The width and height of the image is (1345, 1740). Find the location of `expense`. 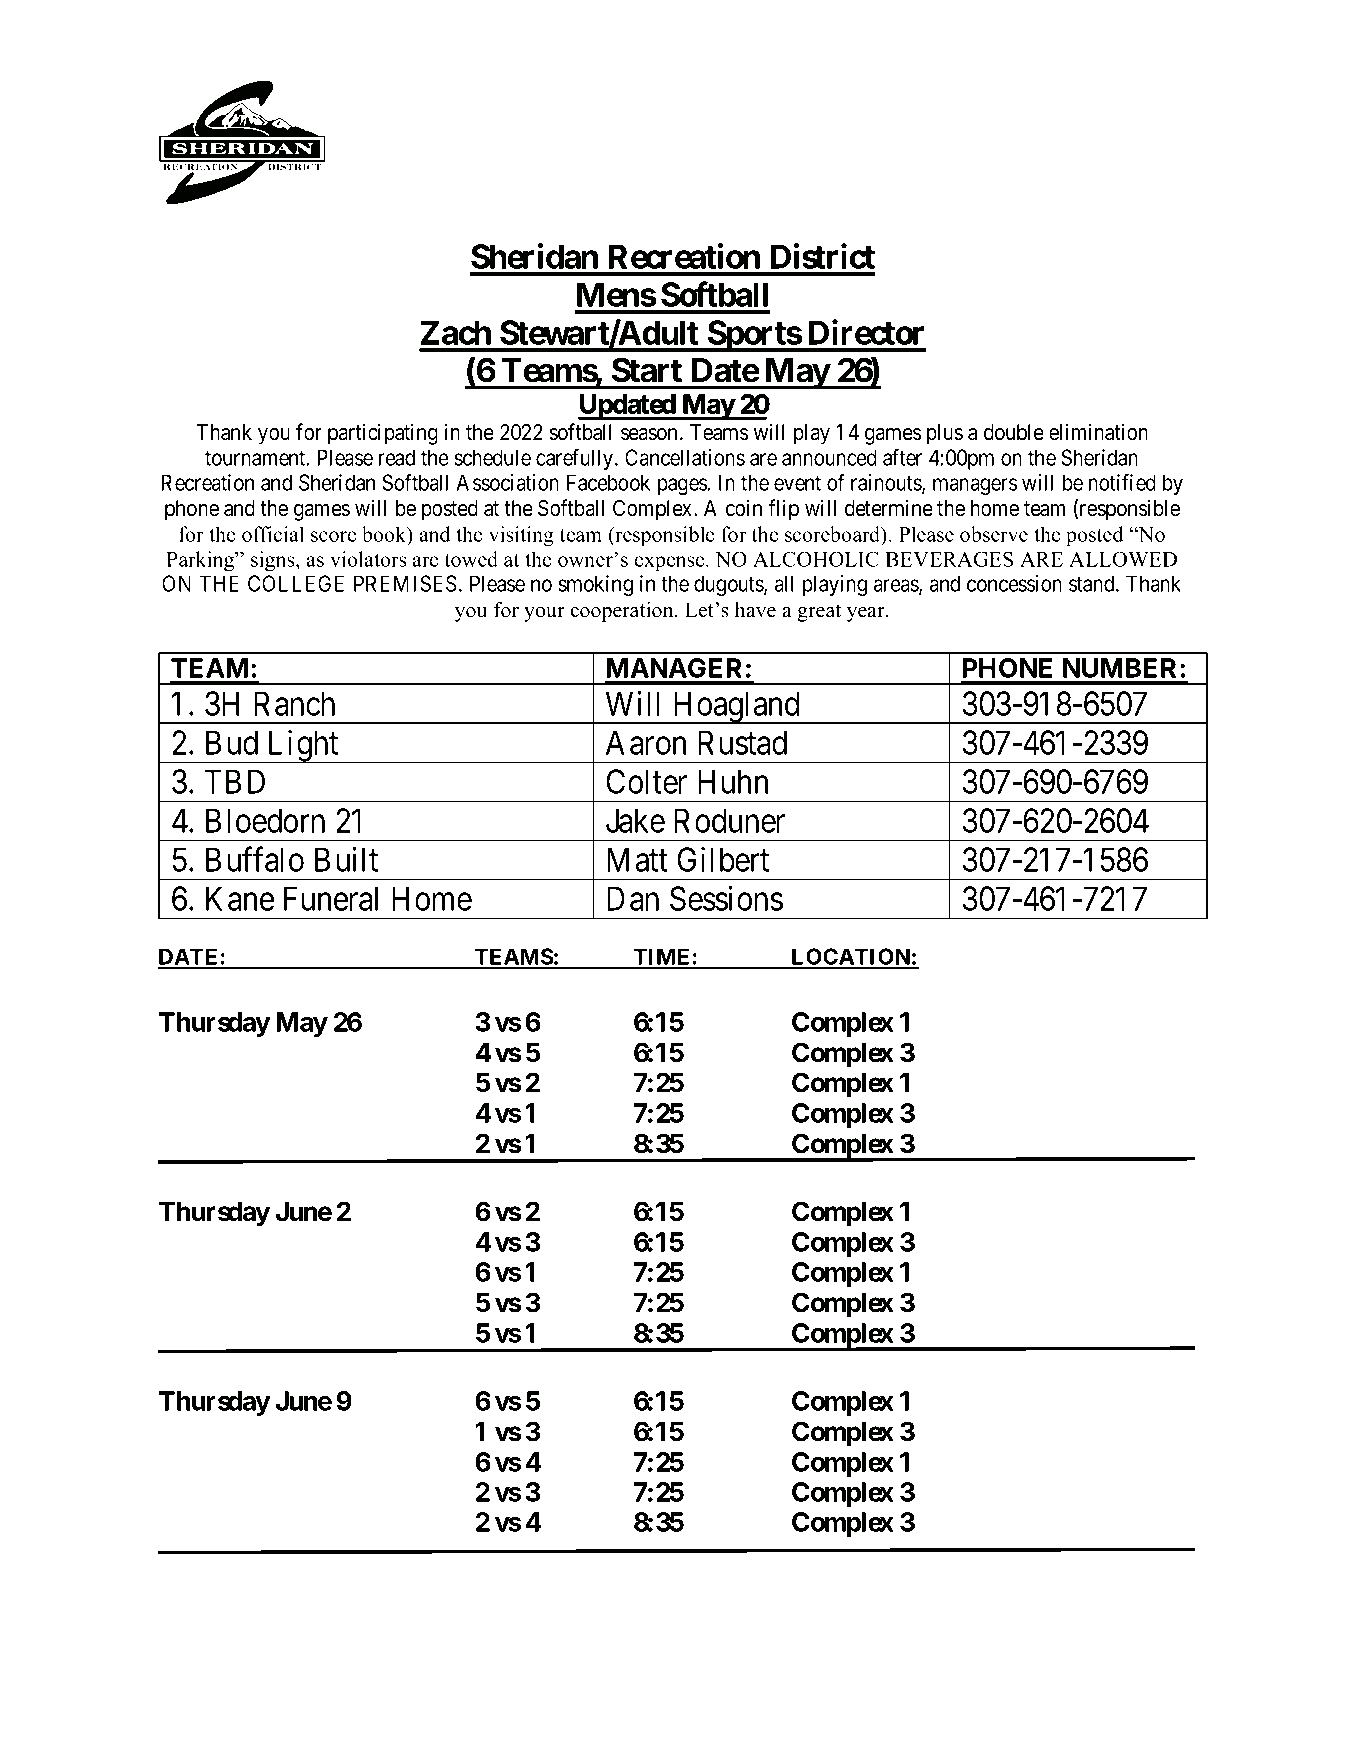

expense is located at coordinates (671, 563).
